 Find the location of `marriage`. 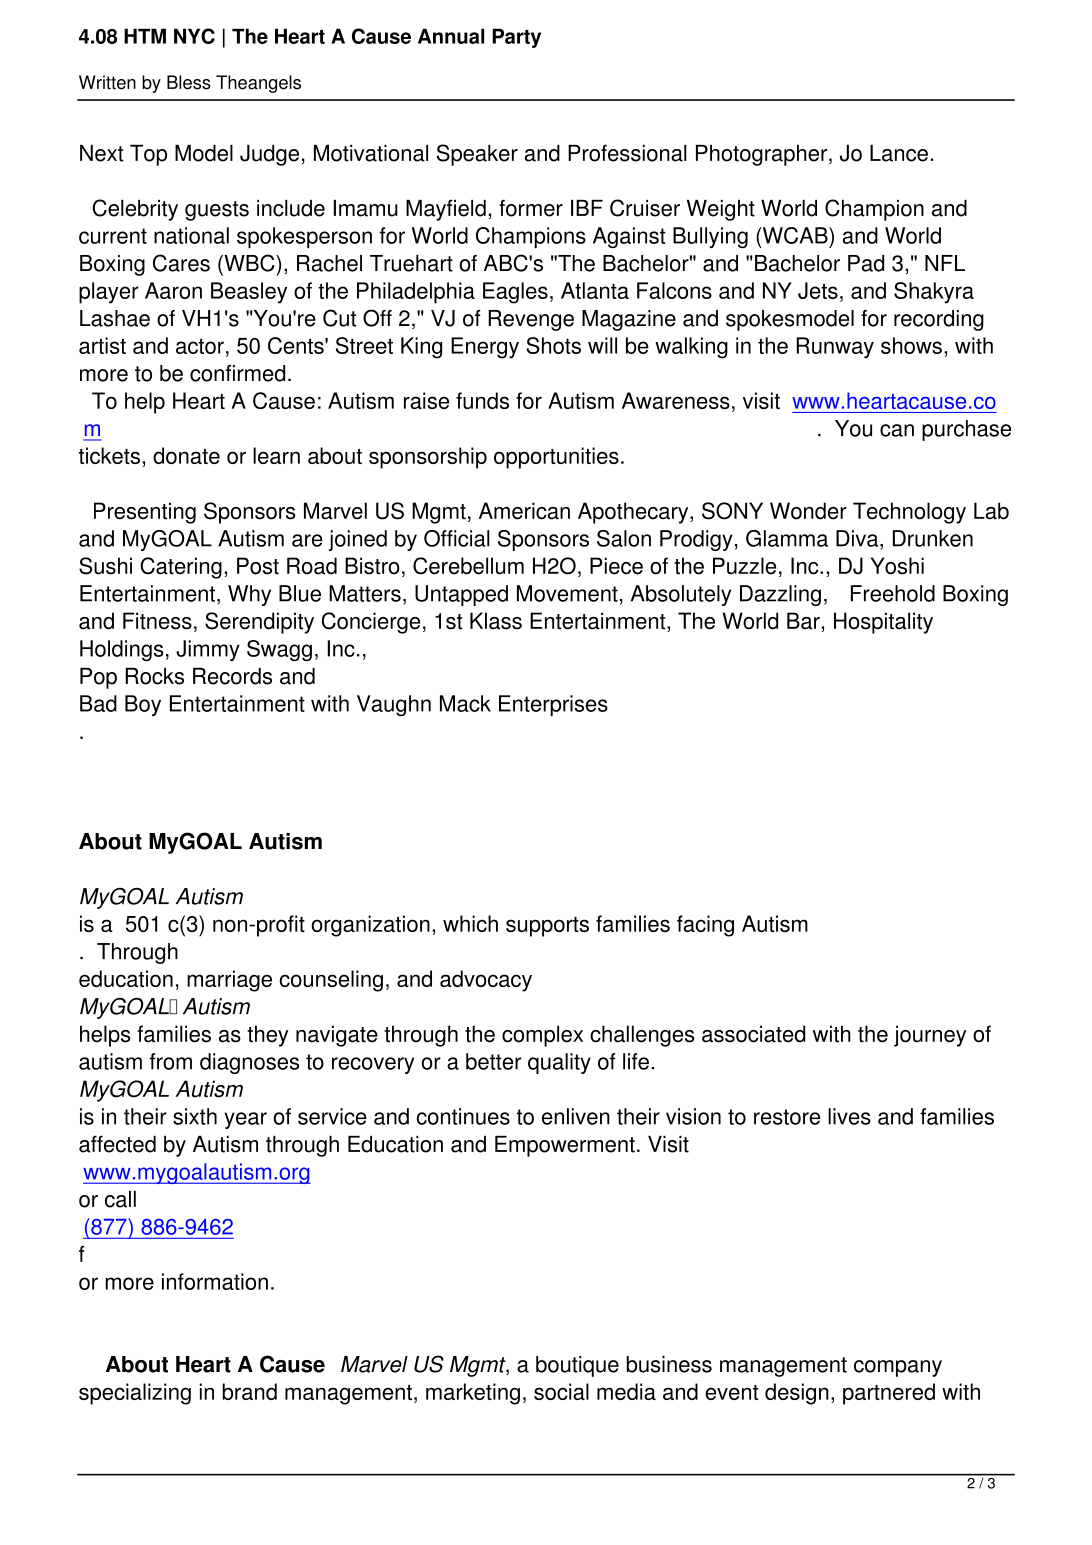

marriage is located at coordinates (229, 981).
